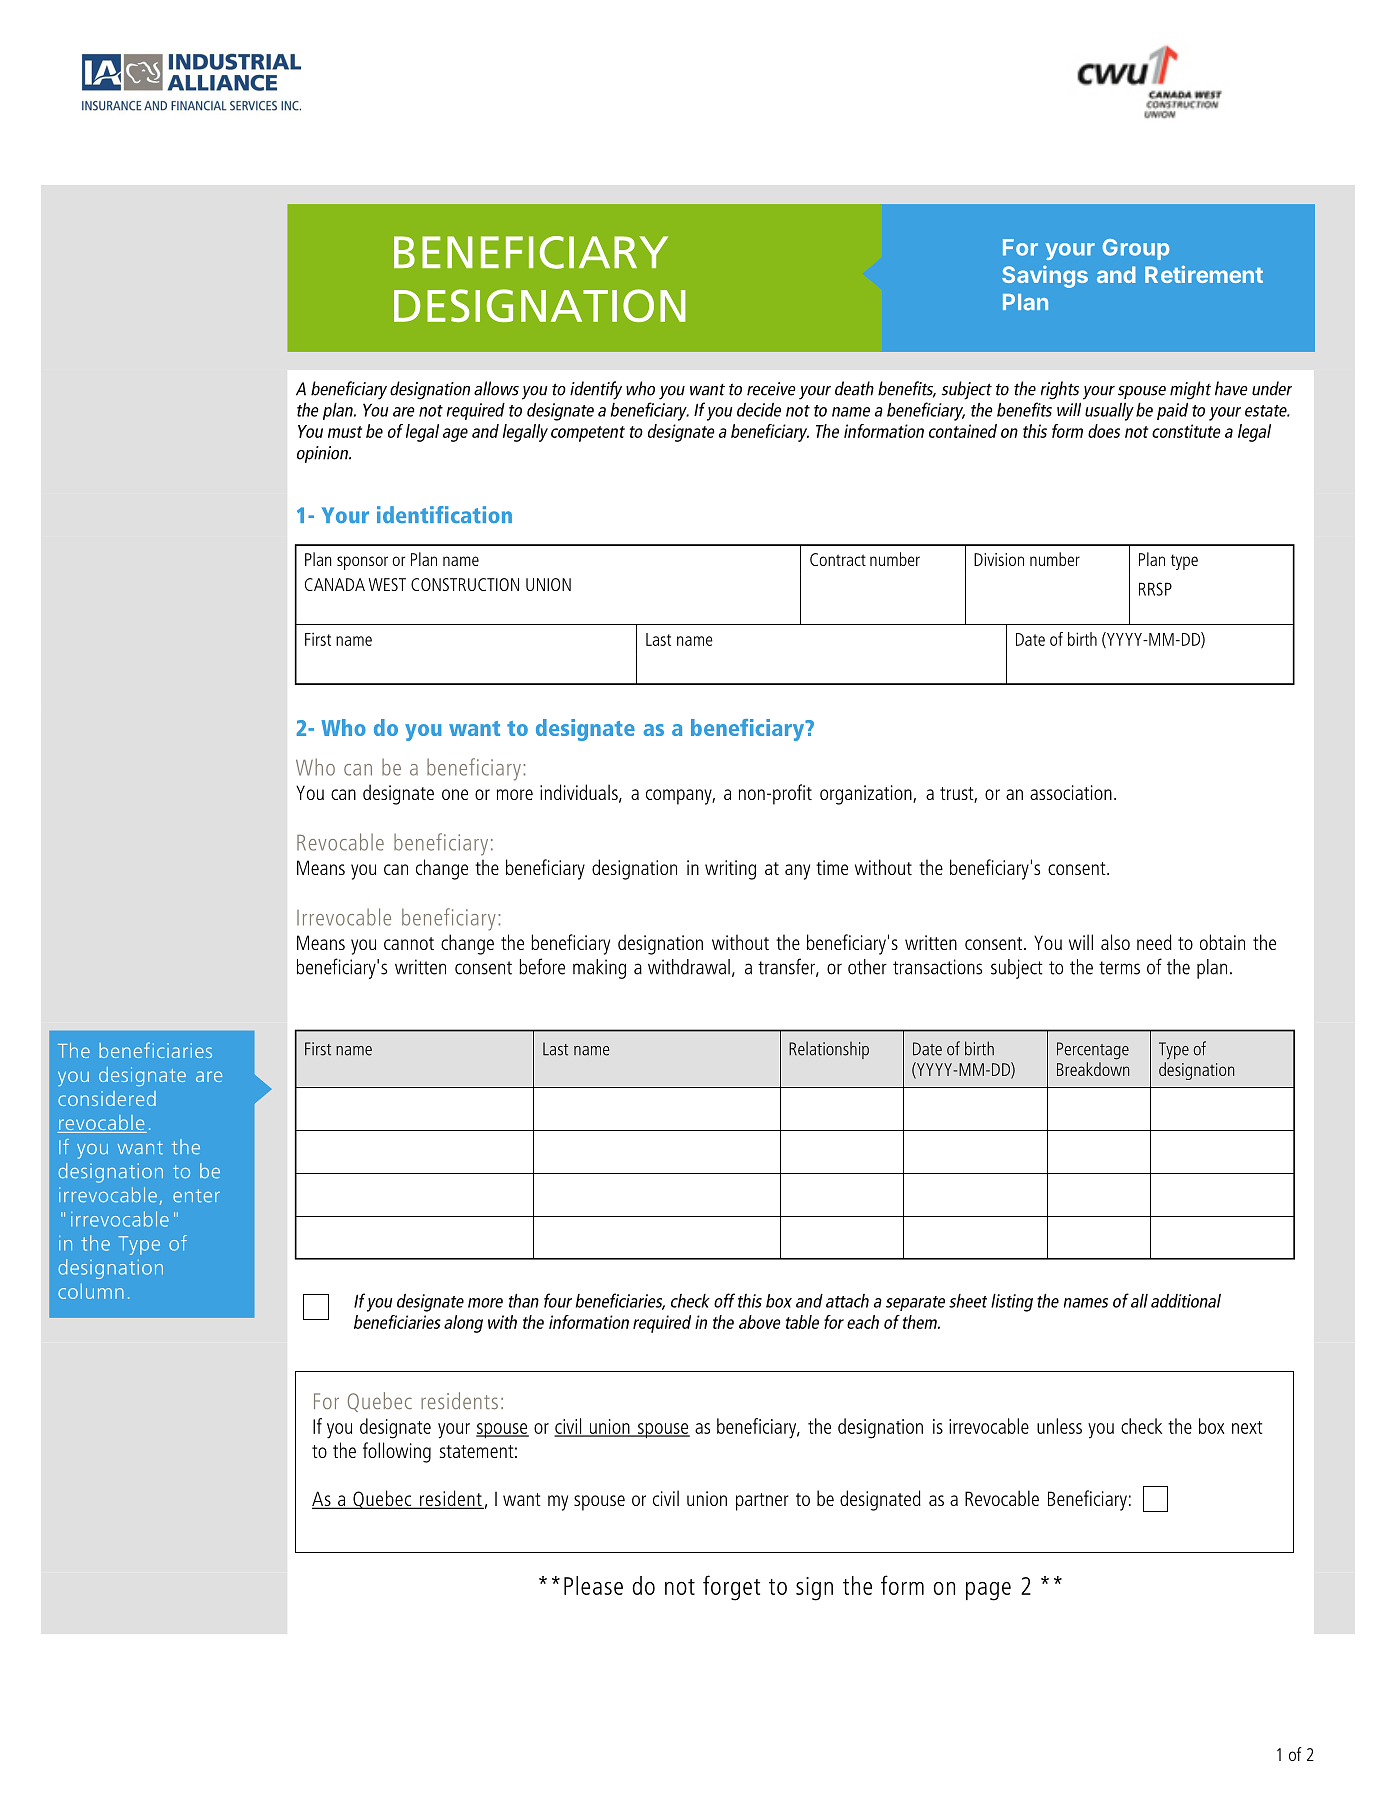  What do you see at coordinates (409, 943) in the page?
I see `cannot` at bounding box center [409, 943].
